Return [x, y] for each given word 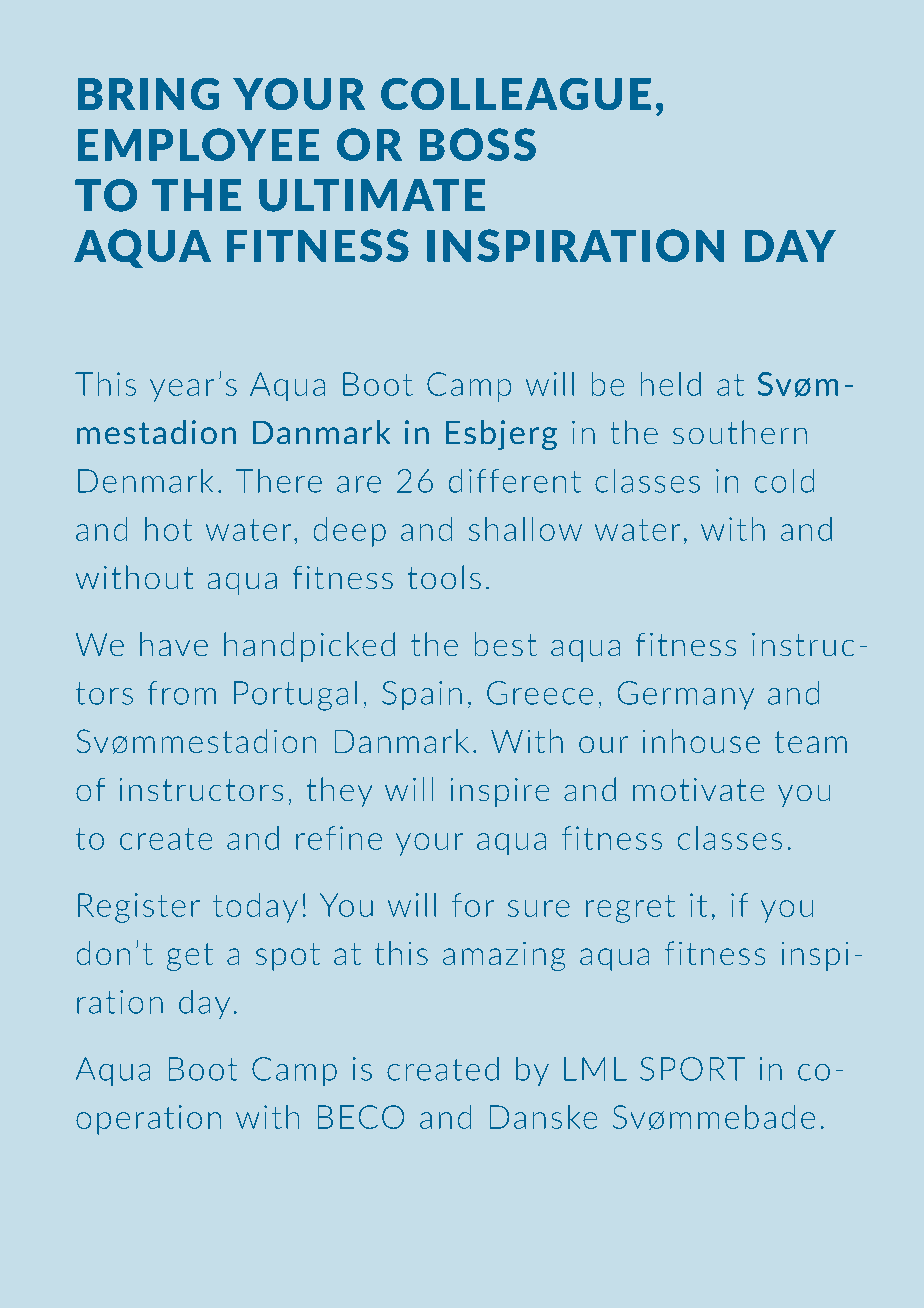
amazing [504, 956]
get [190, 957]
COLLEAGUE [516, 93]
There [278, 480]
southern [740, 432]
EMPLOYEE [199, 144]
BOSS [478, 144]
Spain [422, 695]
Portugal [295, 695]
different [515, 480]
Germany [686, 695]
